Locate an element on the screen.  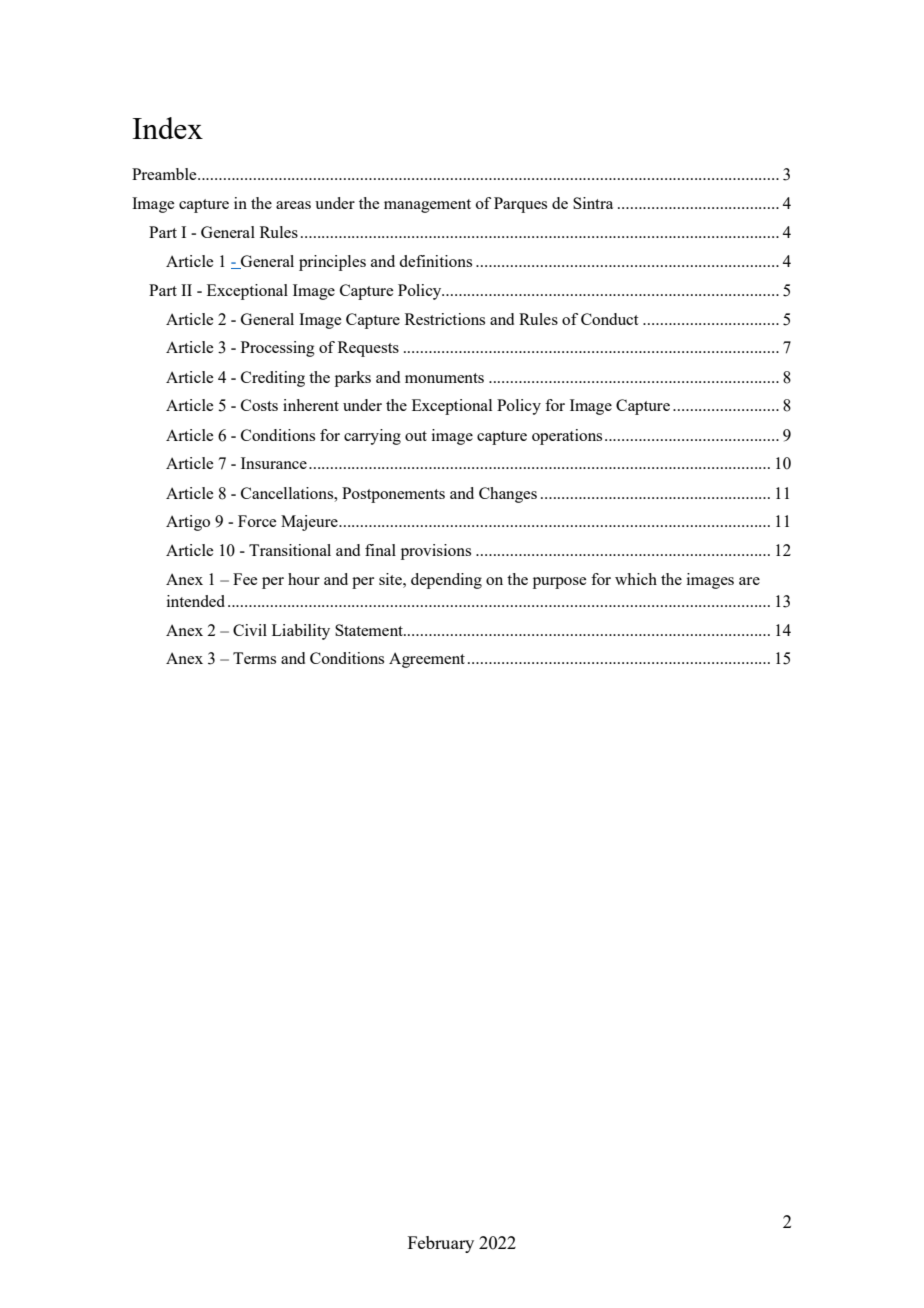
purpose is located at coordinates (559, 583).
